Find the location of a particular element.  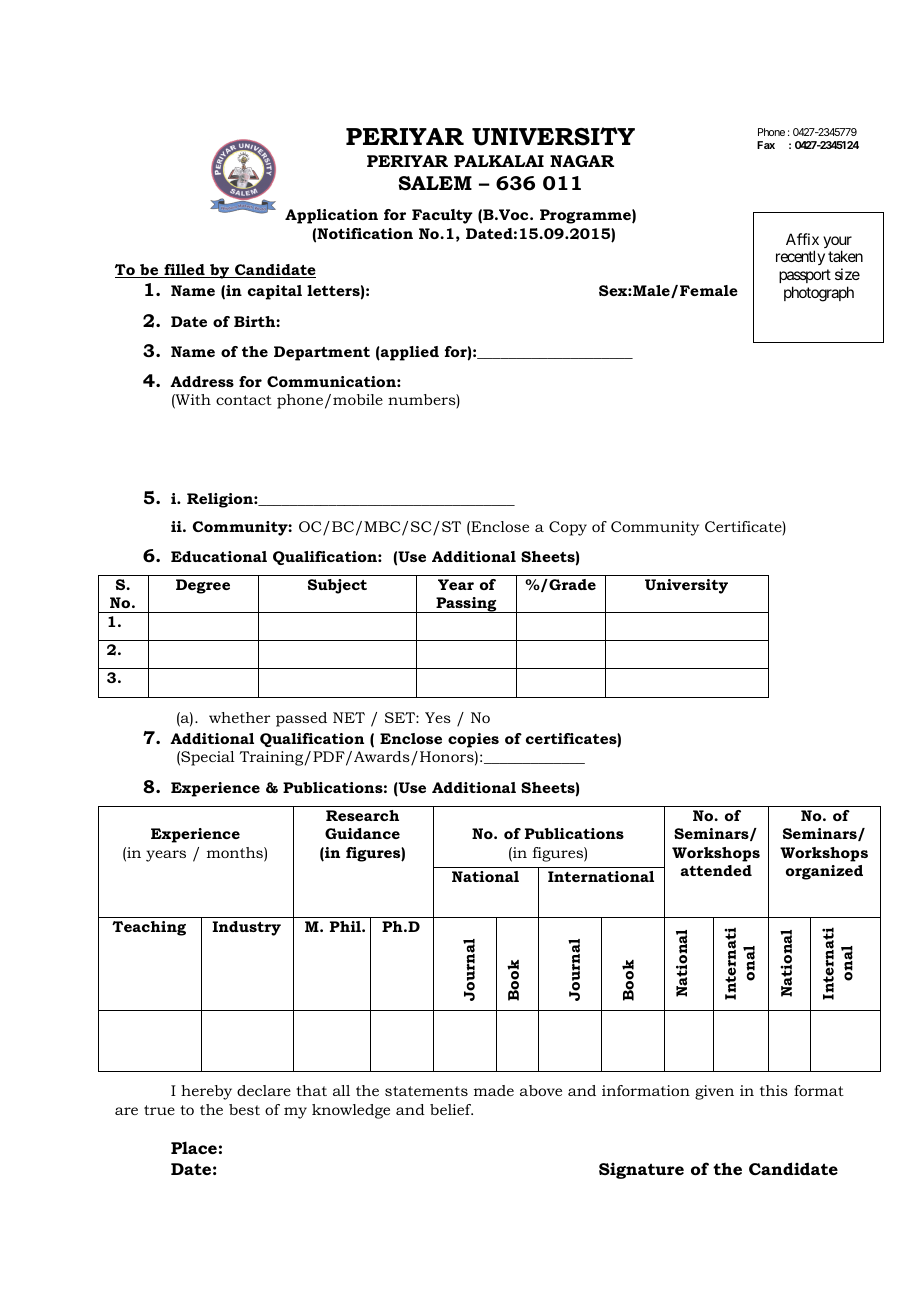

attended is located at coordinates (716, 870).
